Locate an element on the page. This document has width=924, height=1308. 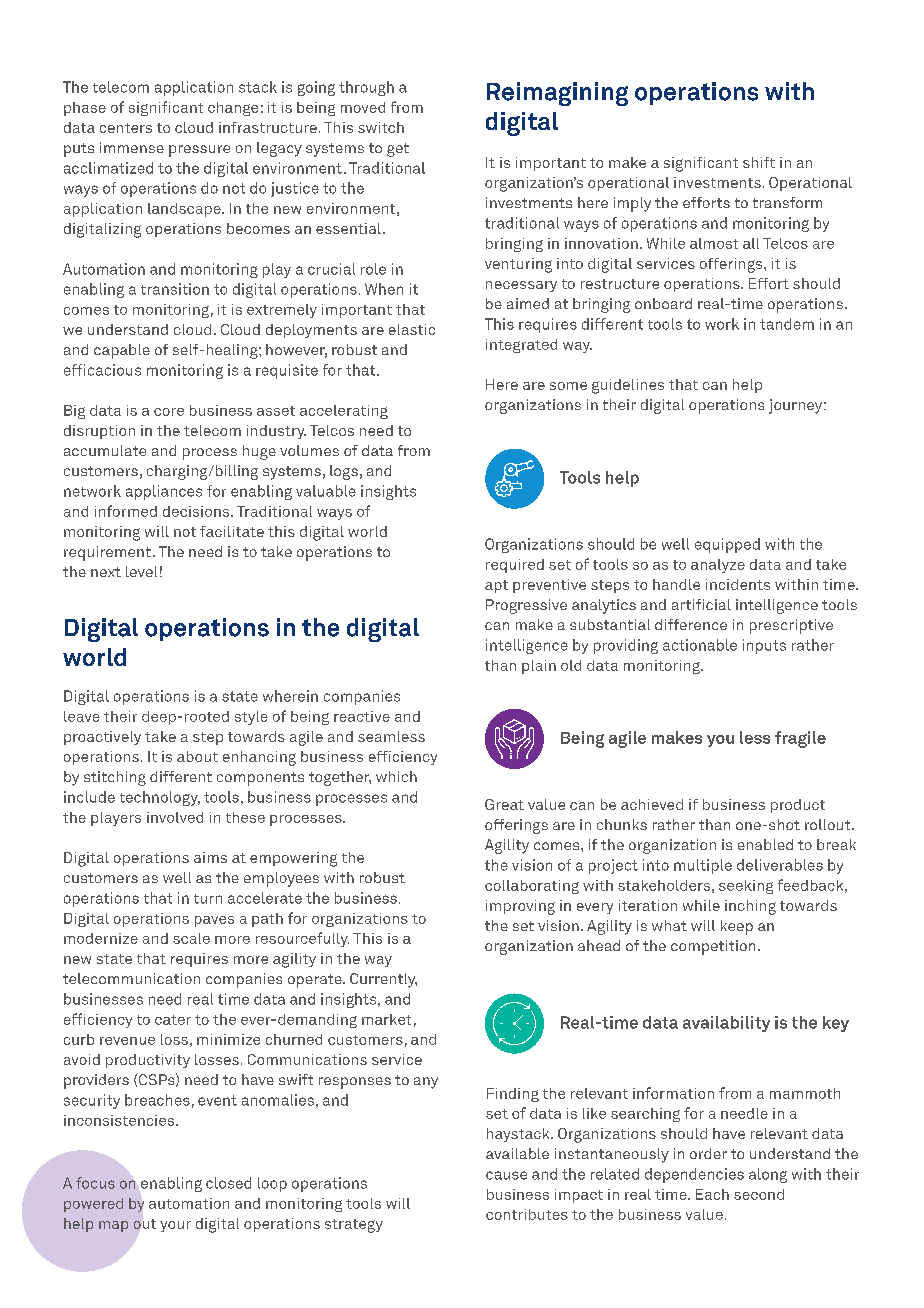
actionable is located at coordinates (700, 645).
